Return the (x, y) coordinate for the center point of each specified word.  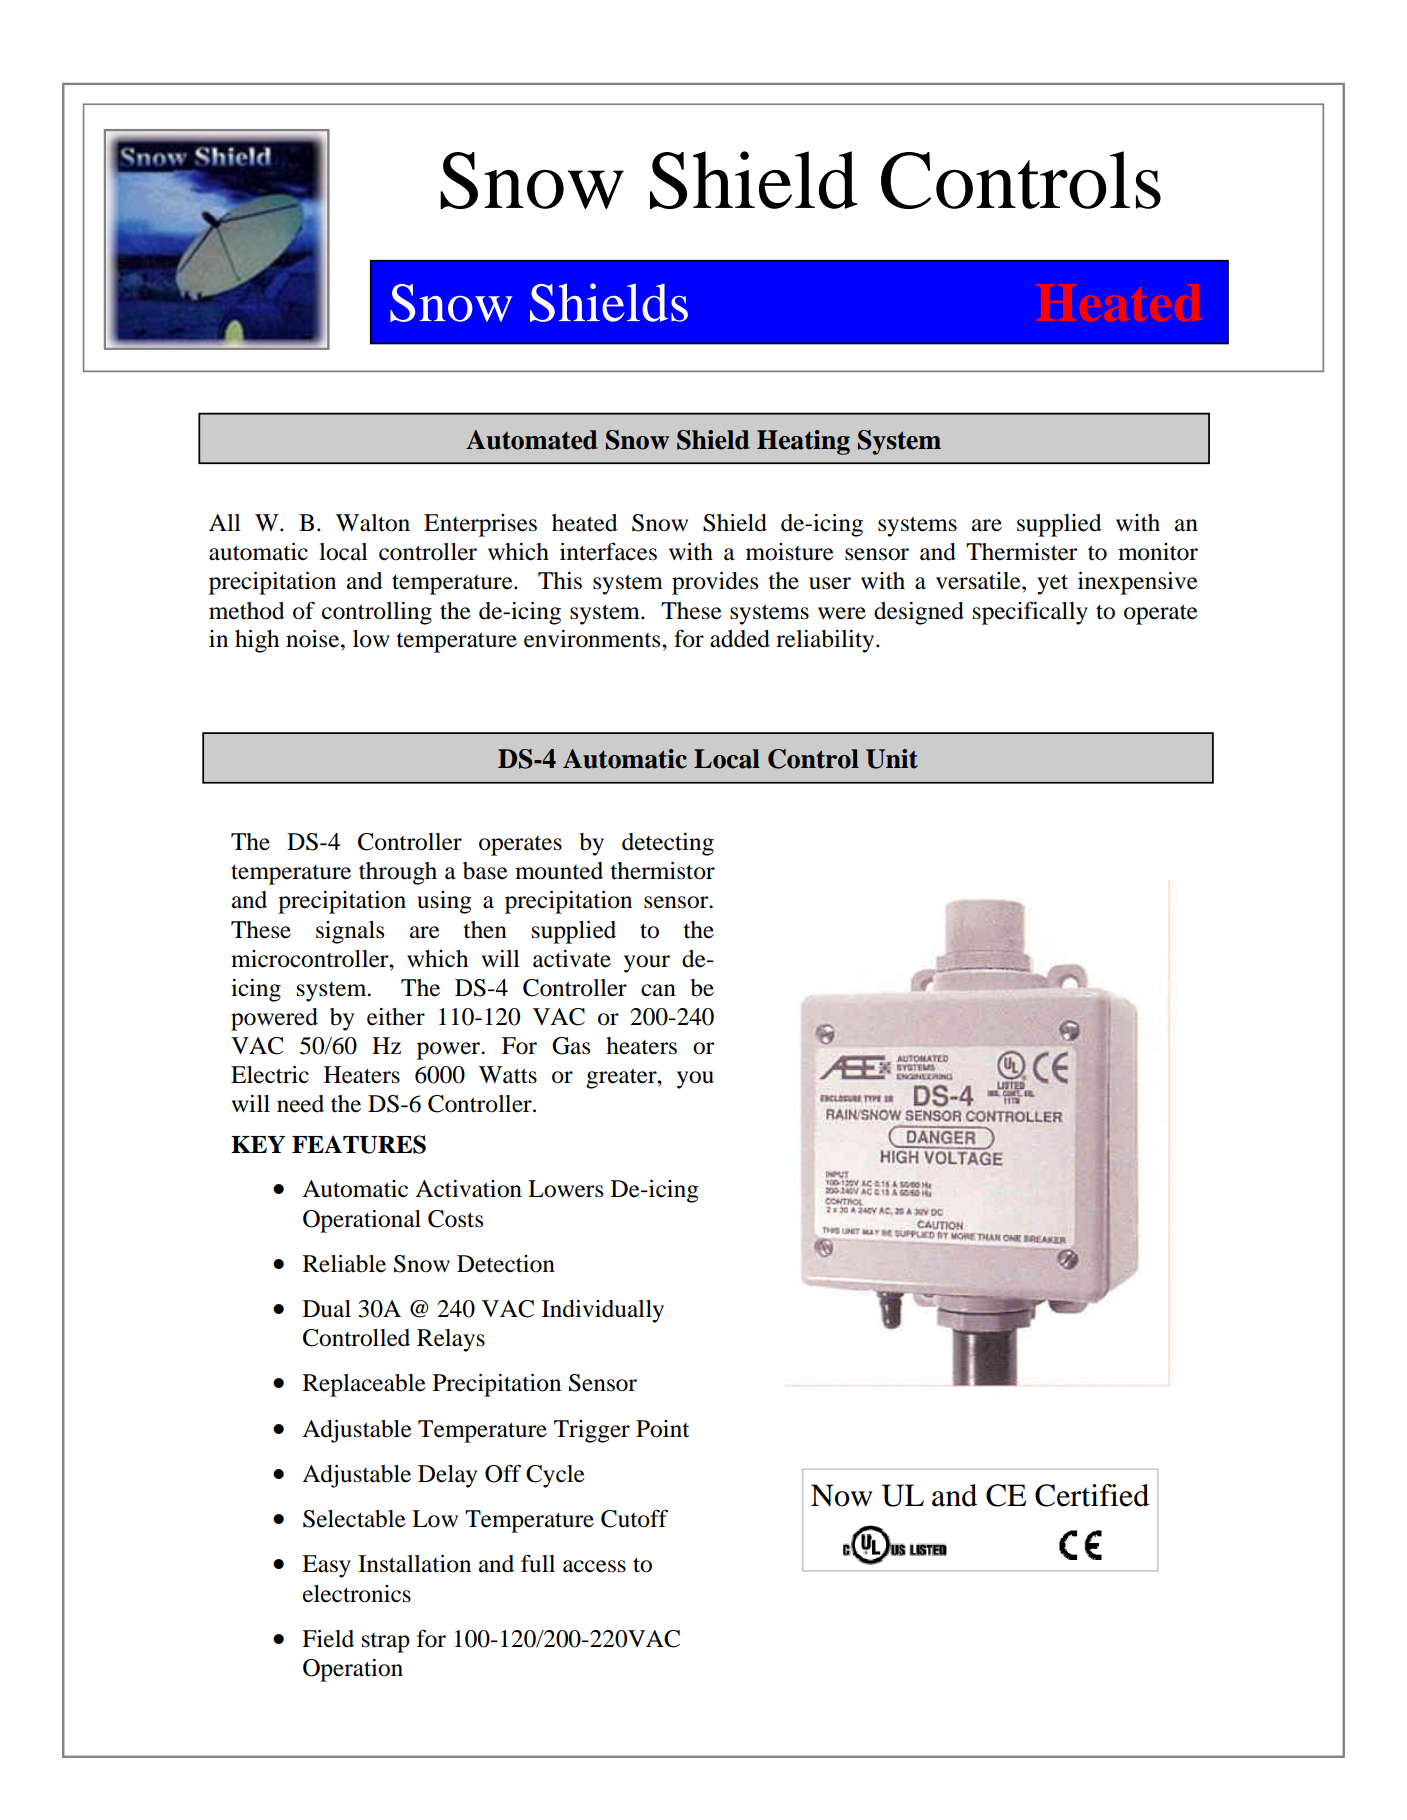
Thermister (1021, 552)
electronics (357, 1594)
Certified (1092, 1495)
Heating (803, 442)
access (594, 1566)
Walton (373, 523)
